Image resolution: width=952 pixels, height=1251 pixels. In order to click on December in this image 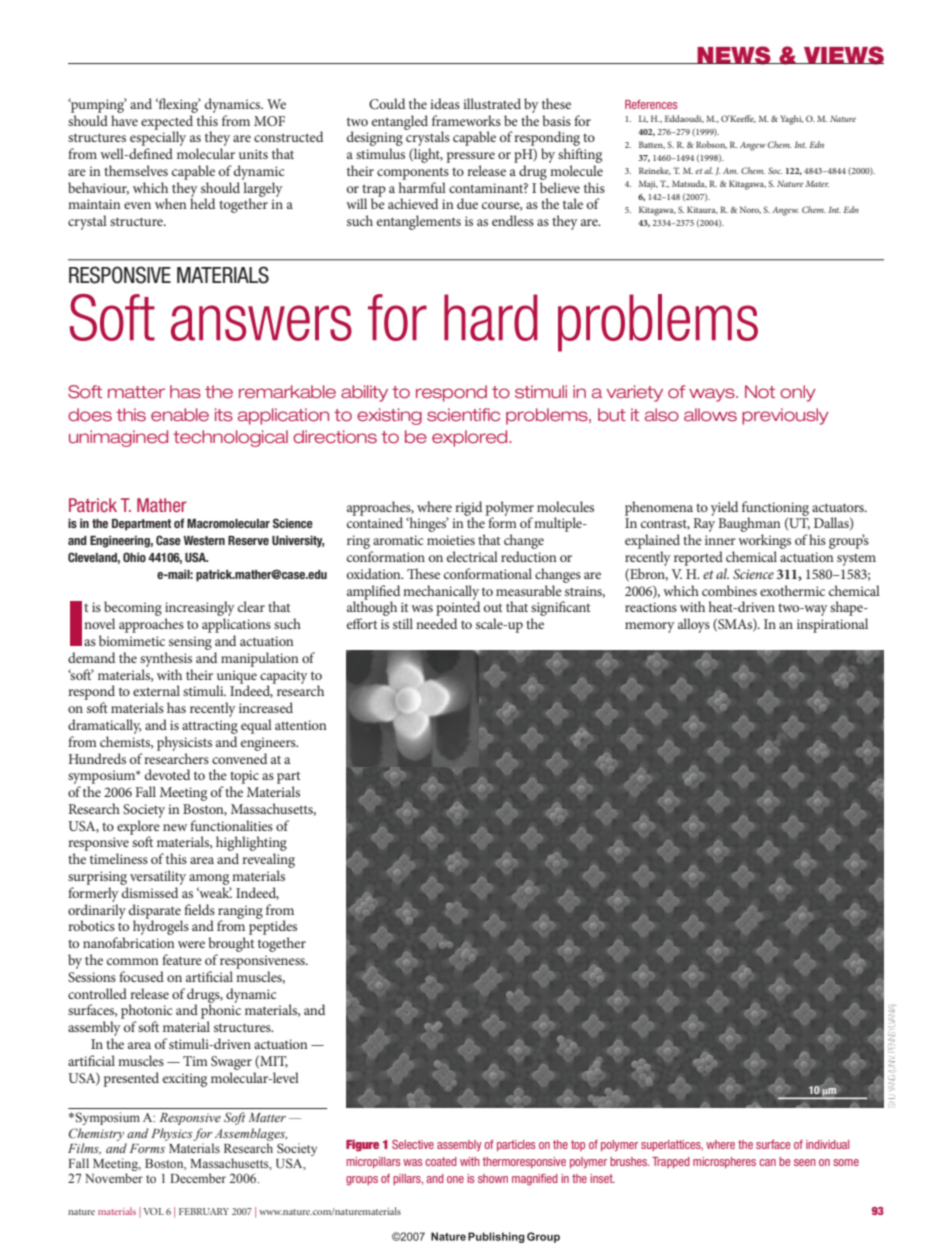, I will do `click(198, 1178)`.
